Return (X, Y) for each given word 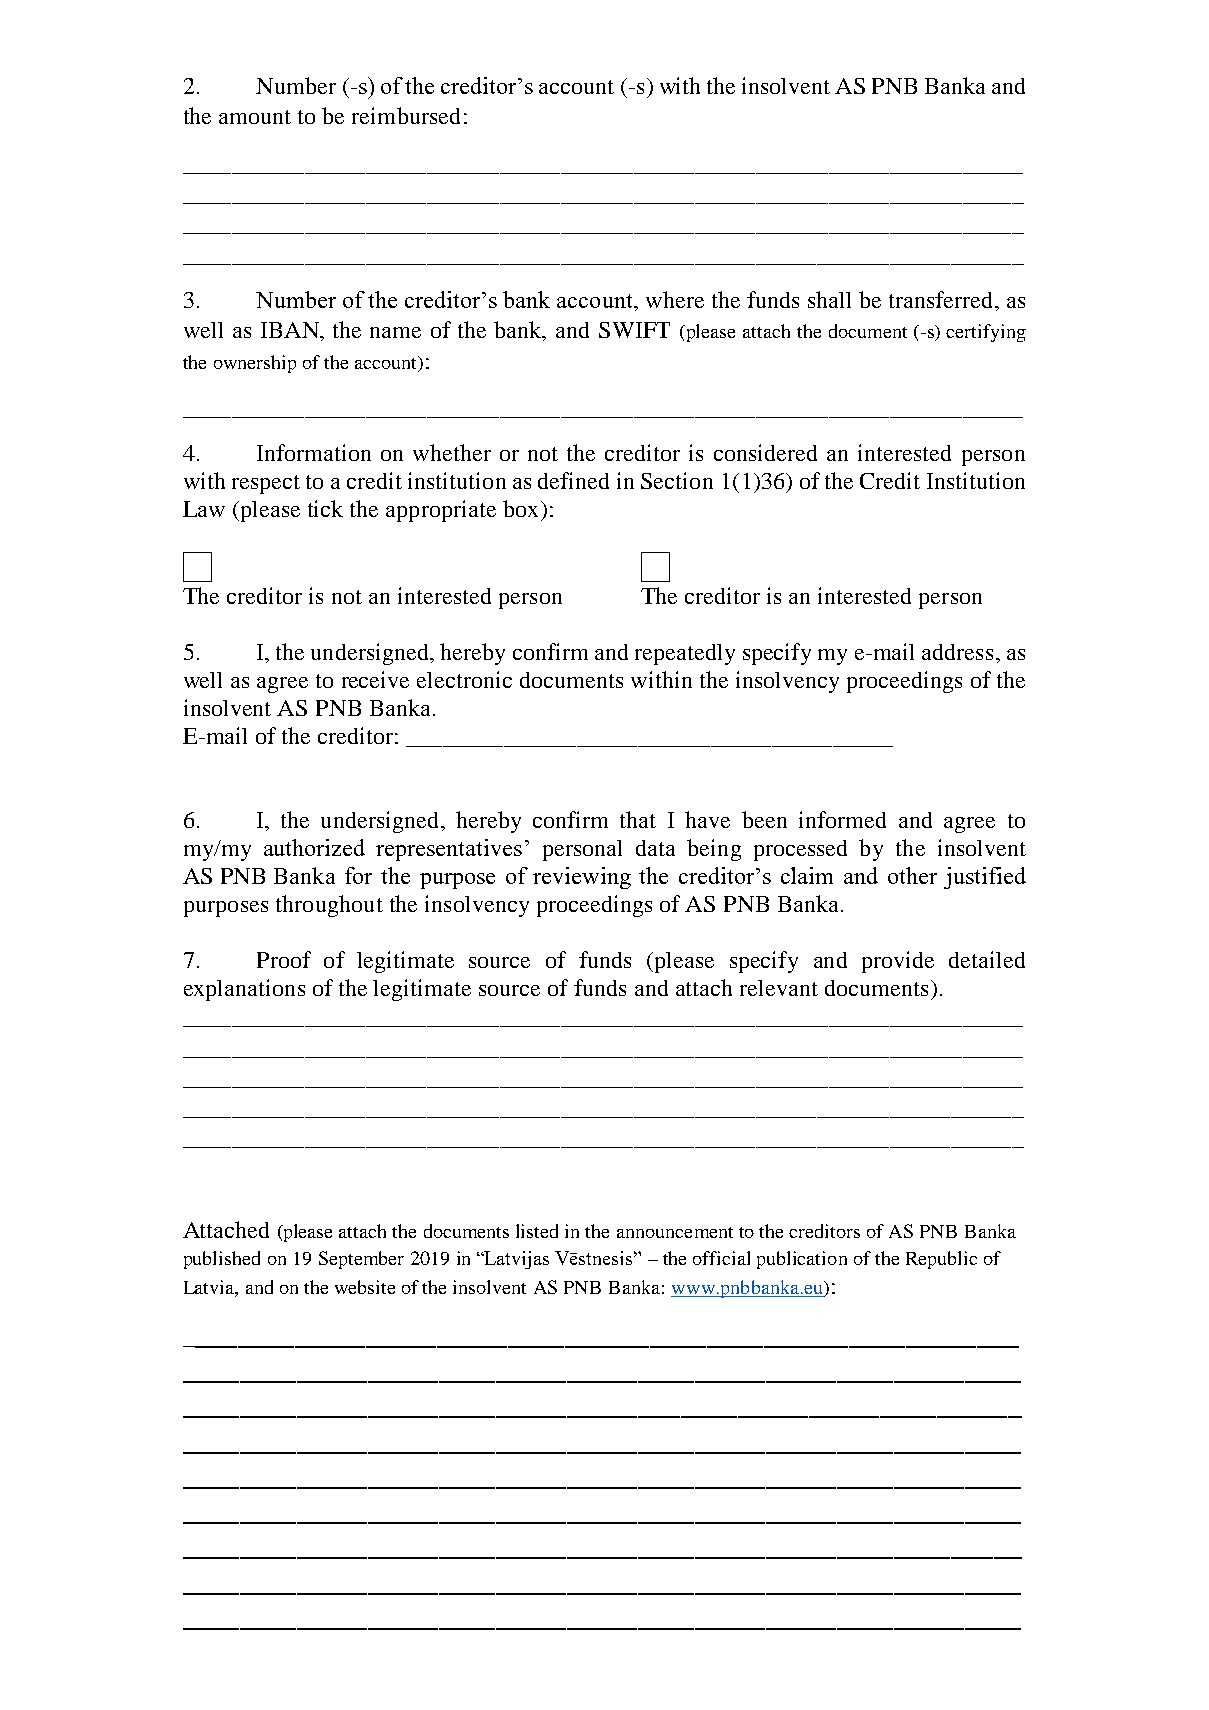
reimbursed (406, 115)
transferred (942, 299)
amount (255, 117)
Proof (284, 959)
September (361, 1260)
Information (314, 452)
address (957, 652)
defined (573, 480)
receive (375, 679)
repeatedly (685, 654)
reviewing (582, 878)
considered (765, 452)
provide (898, 962)
